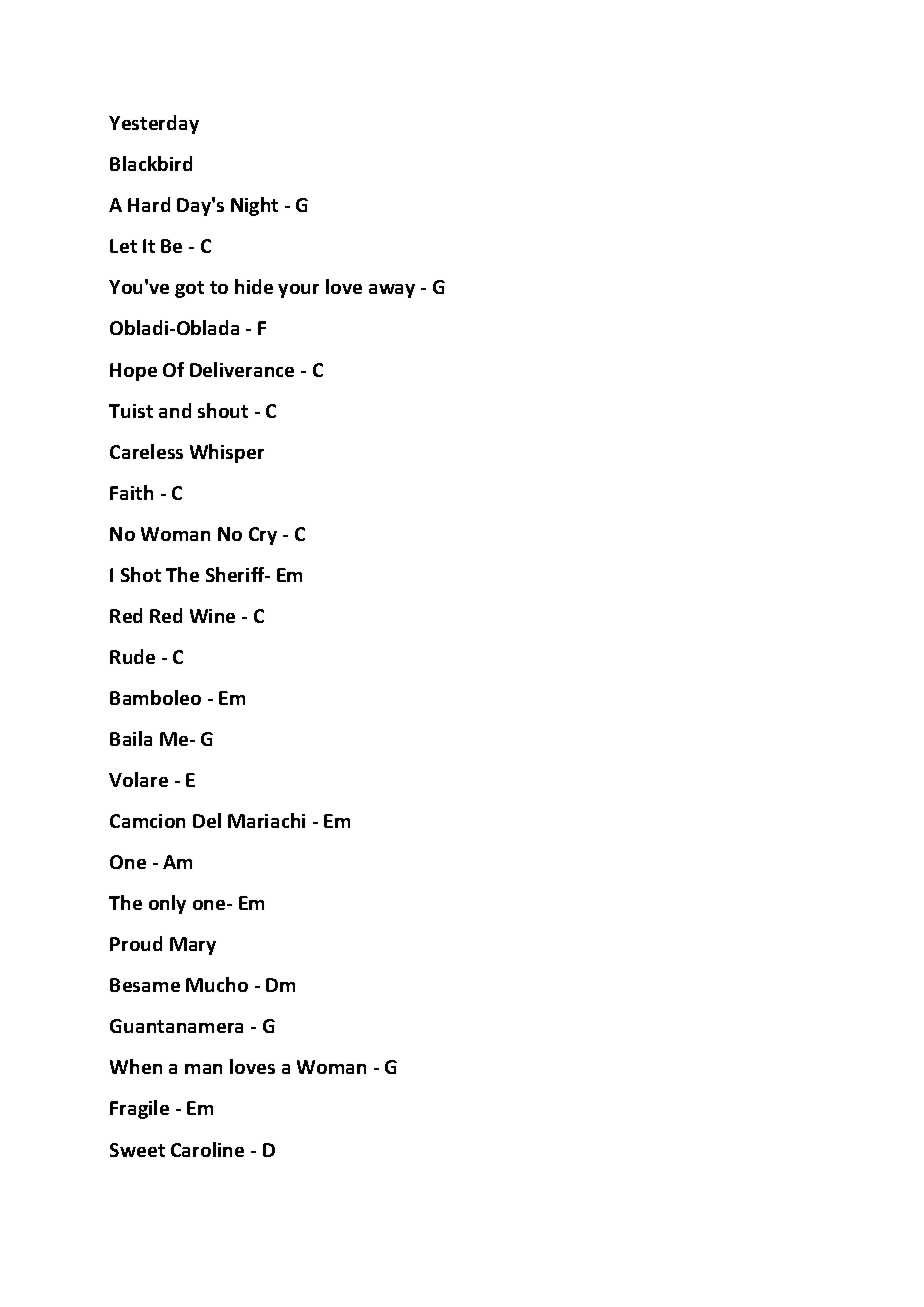 The height and width of the screenshot is (1307, 924). What do you see at coordinates (263, 536) in the screenshot?
I see `Cry` at bounding box center [263, 536].
